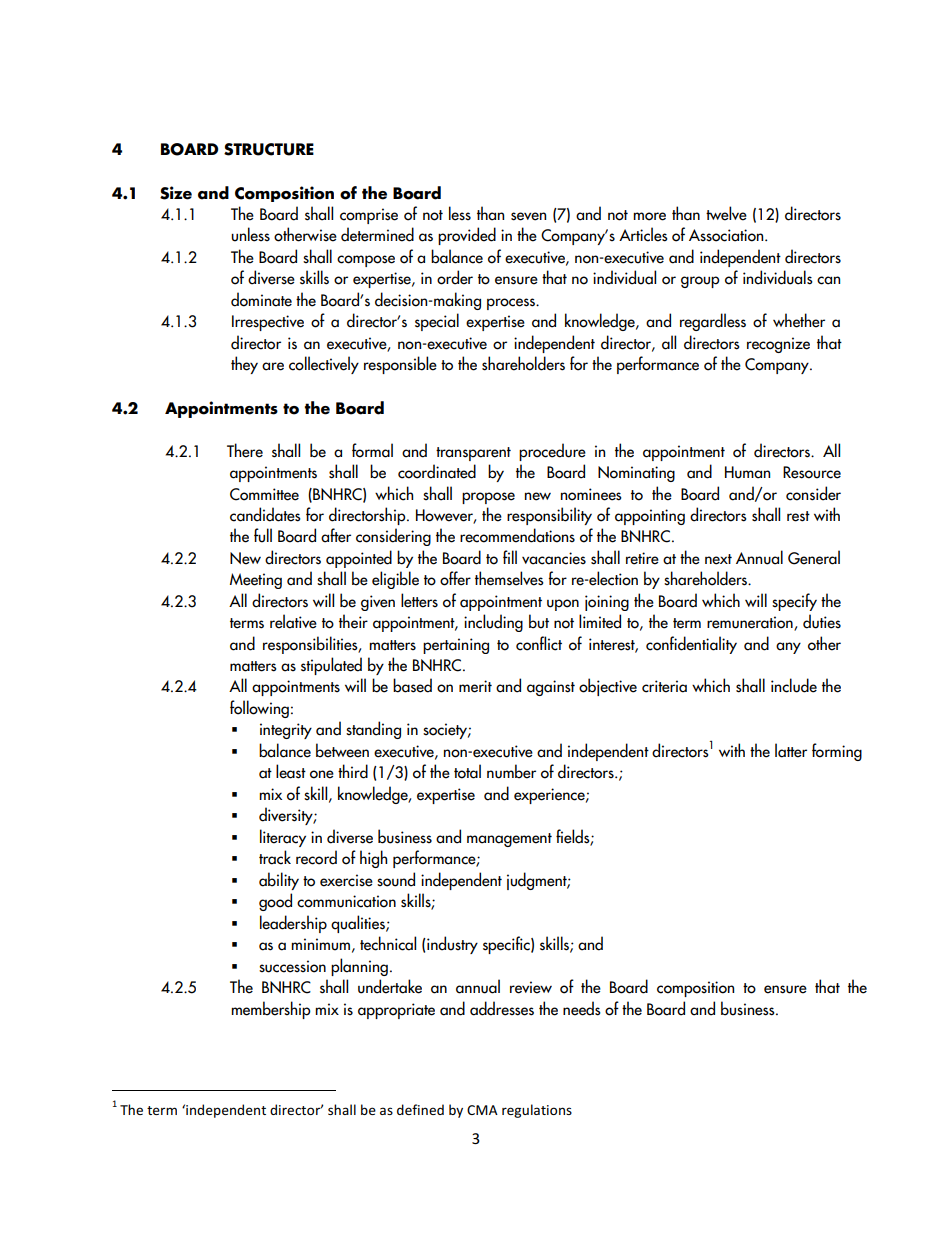 The image size is (952, 1233). What do you see at coordinates (291, 771) in the screenshot?
I see `least` at bounding box center [291, 771].
